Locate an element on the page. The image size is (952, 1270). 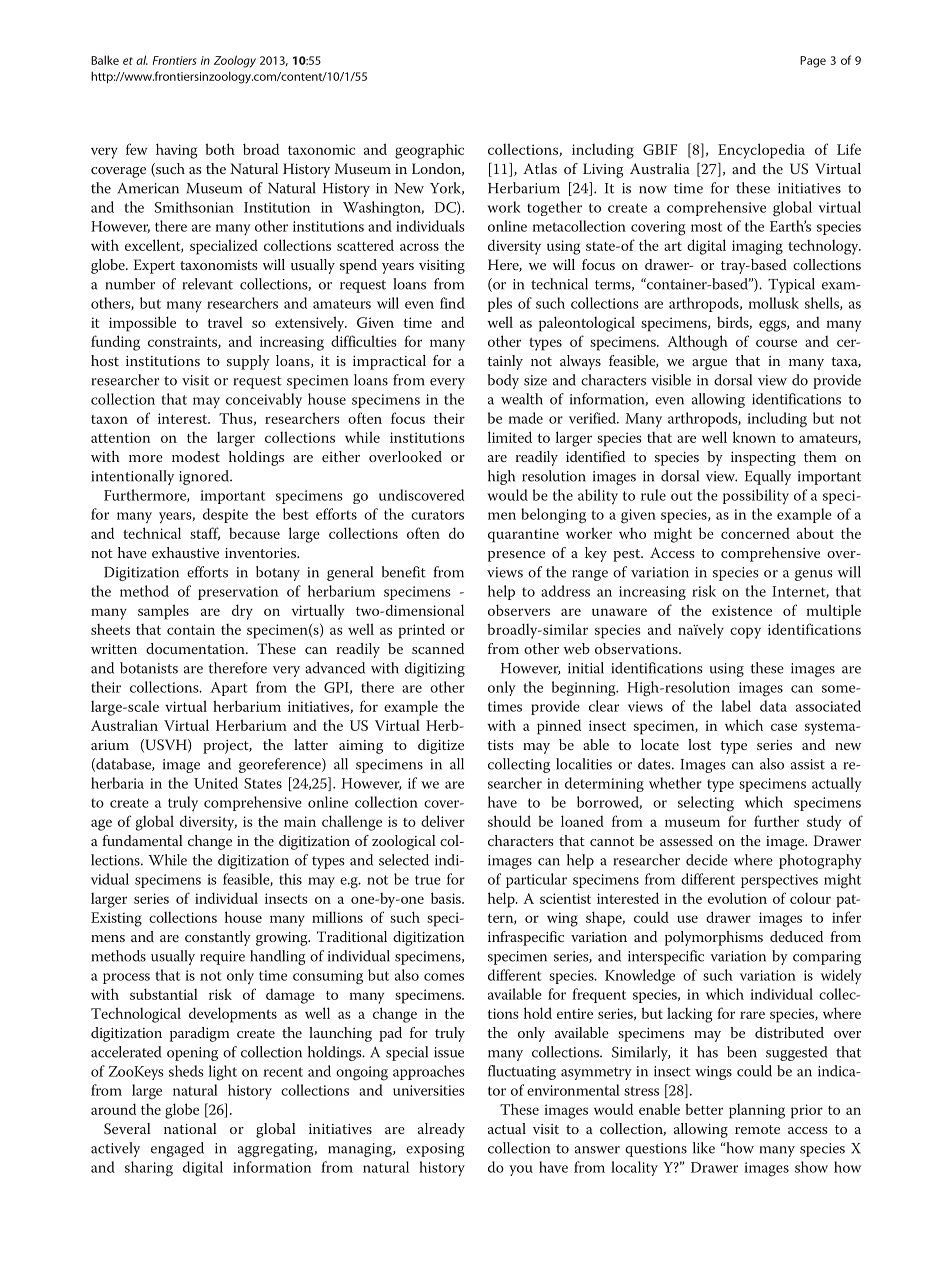
Page is located at coordinates (813, 62).
